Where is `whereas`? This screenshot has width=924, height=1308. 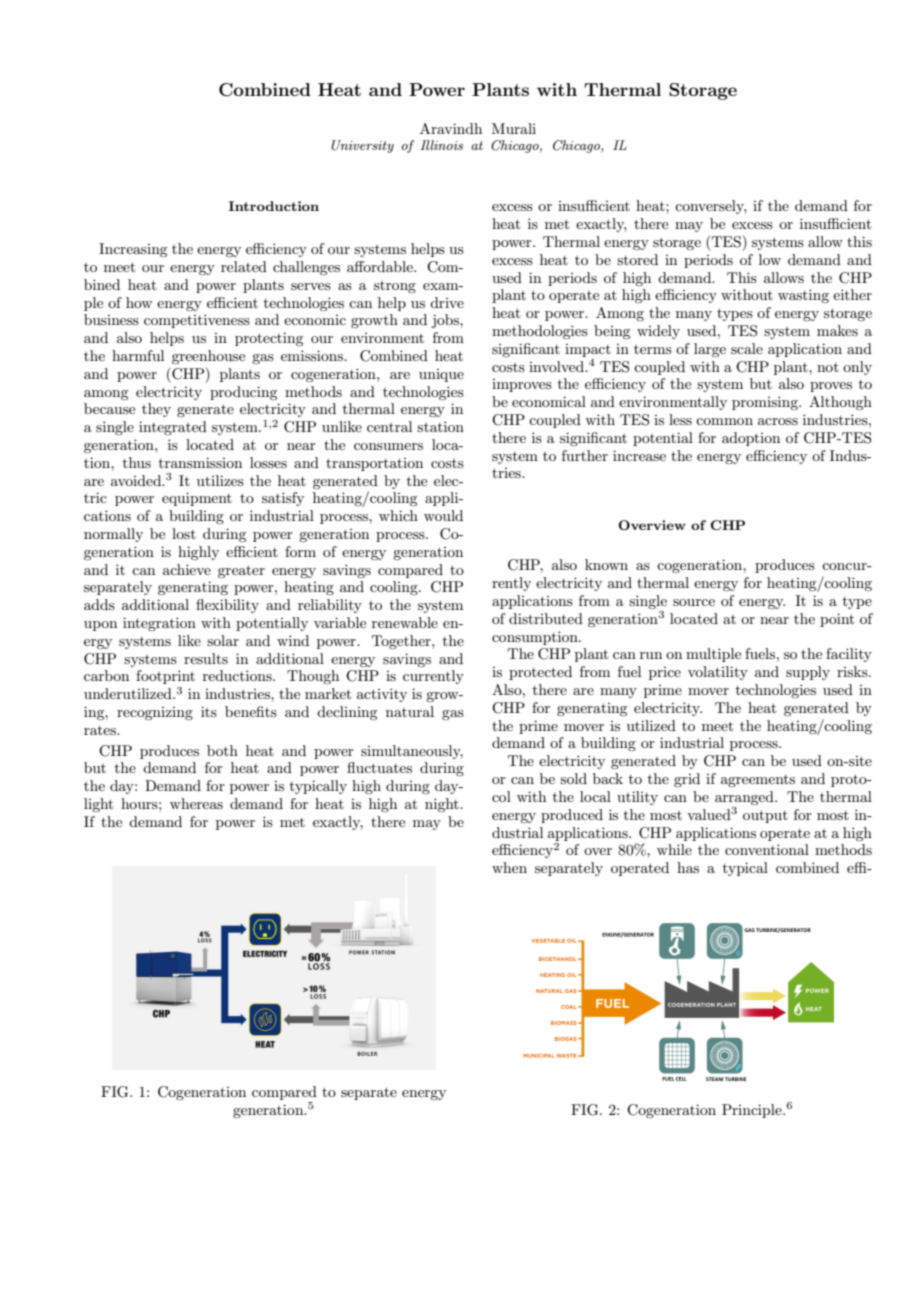 whereas is located at coordinates (196, 803).
